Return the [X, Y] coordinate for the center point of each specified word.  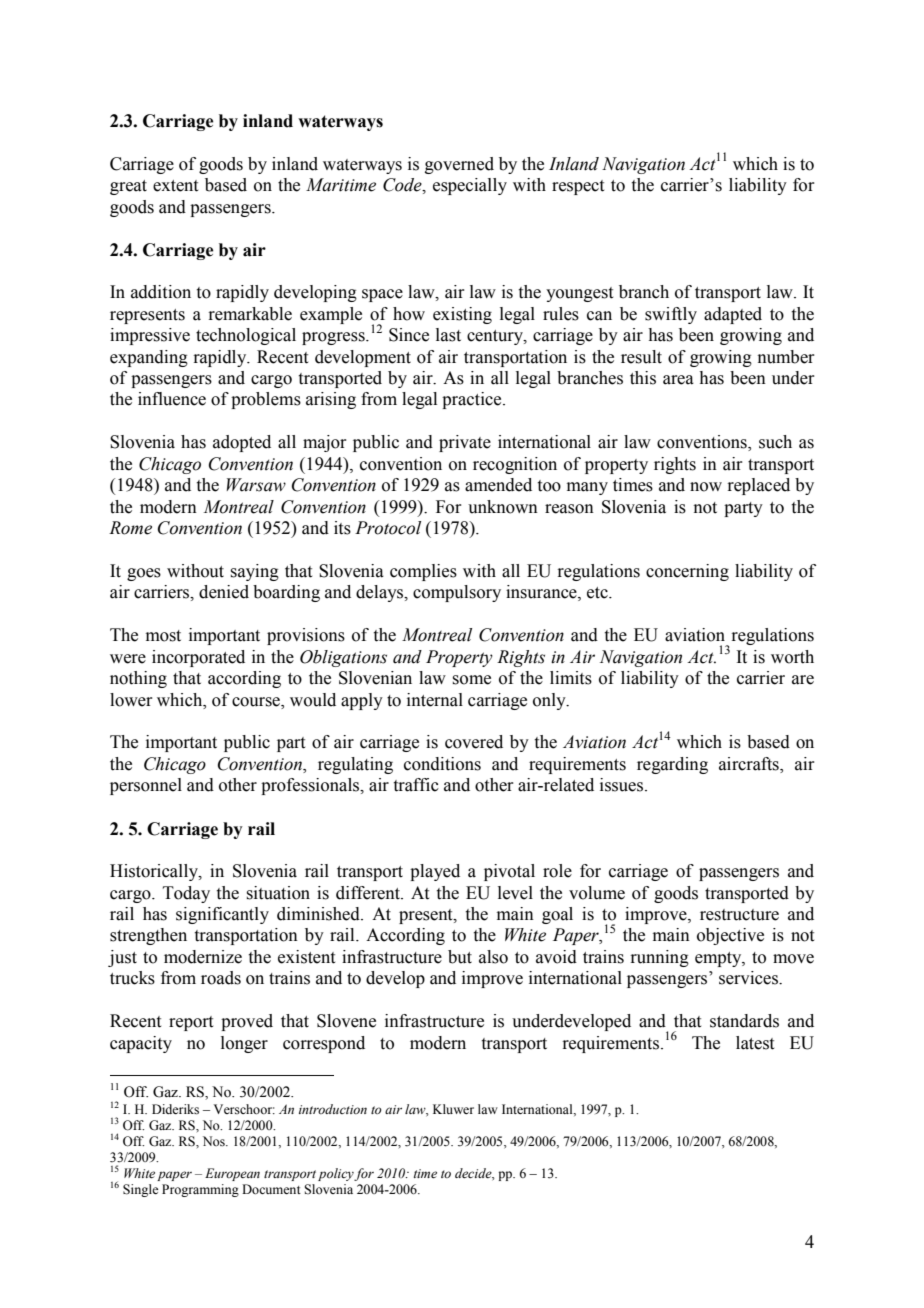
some [471, 680]
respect [578, 187]
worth [792, 657]
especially [470, 186]
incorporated [198, 658]
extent [175, 186]
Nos [215, 1141]
